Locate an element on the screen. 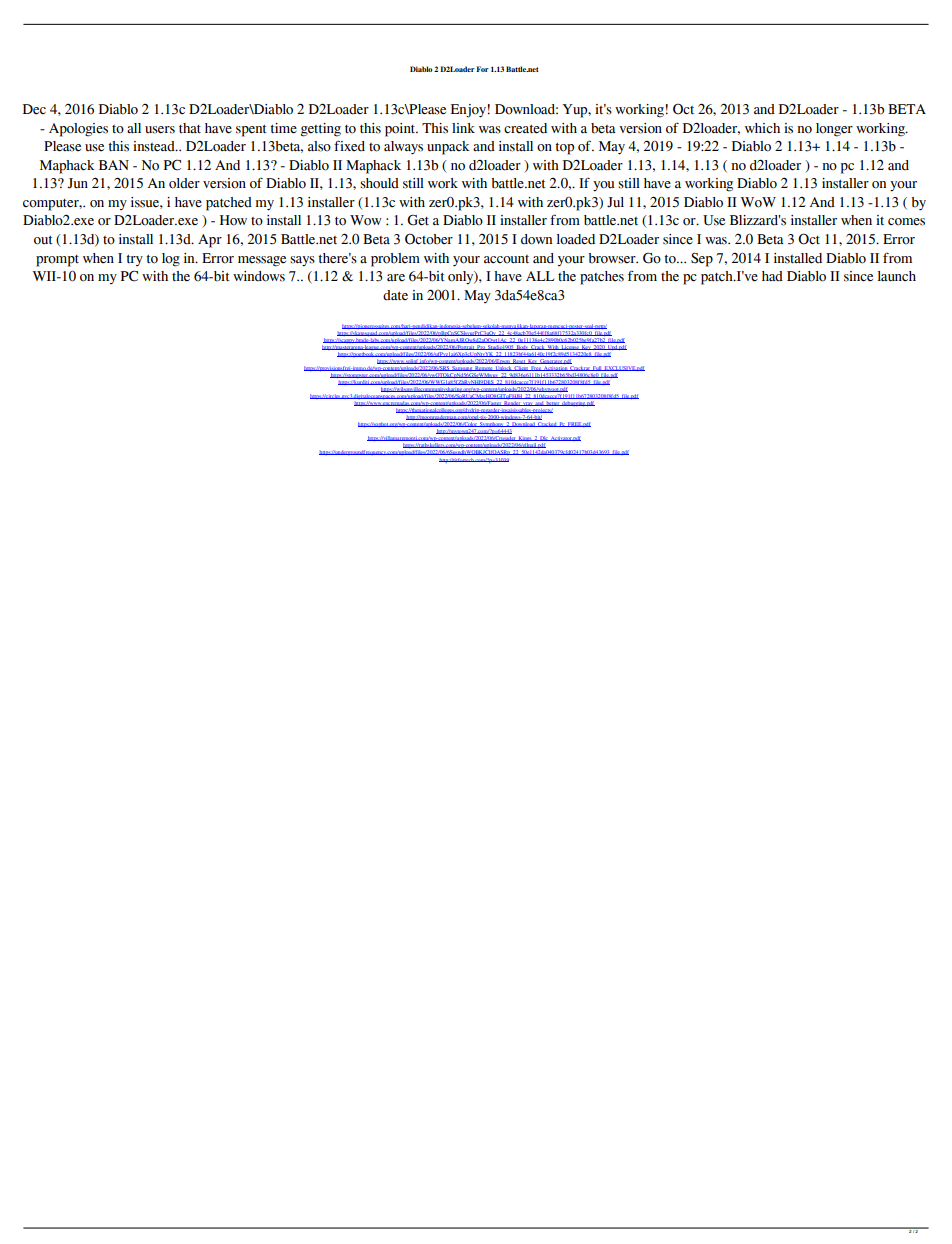 The image size is (952, 1244). unpack is located at coordinates (448, 148).
